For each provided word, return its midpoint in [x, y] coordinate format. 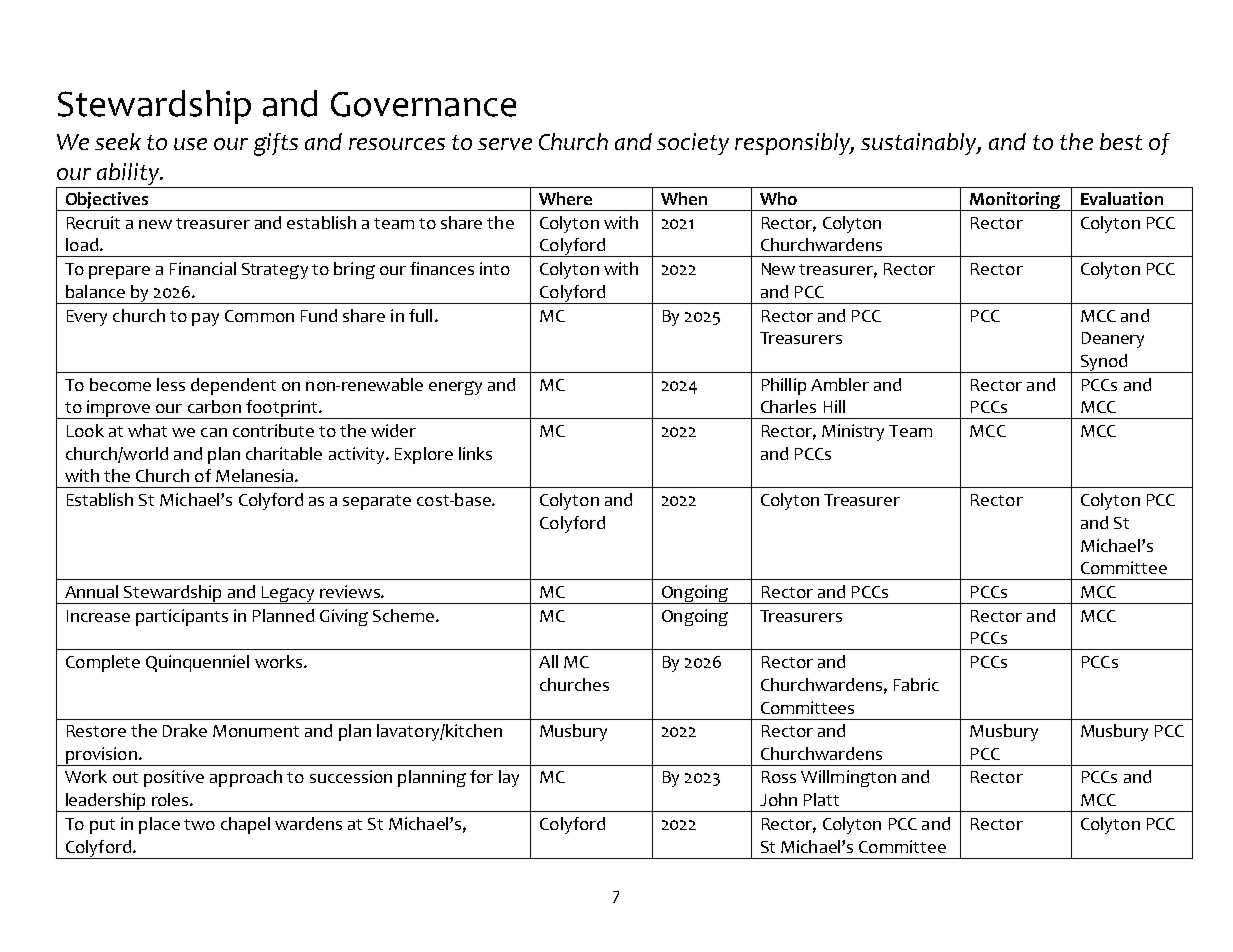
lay [509, 778]
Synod [1104, 363]
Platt [821, 799]
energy [455, 388]
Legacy [289, 595]
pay [205, 319]
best [1121, 141]
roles [171, 799]
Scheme [403, 615]
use [190, 144]
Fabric [916, 684]
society [693, 144]
